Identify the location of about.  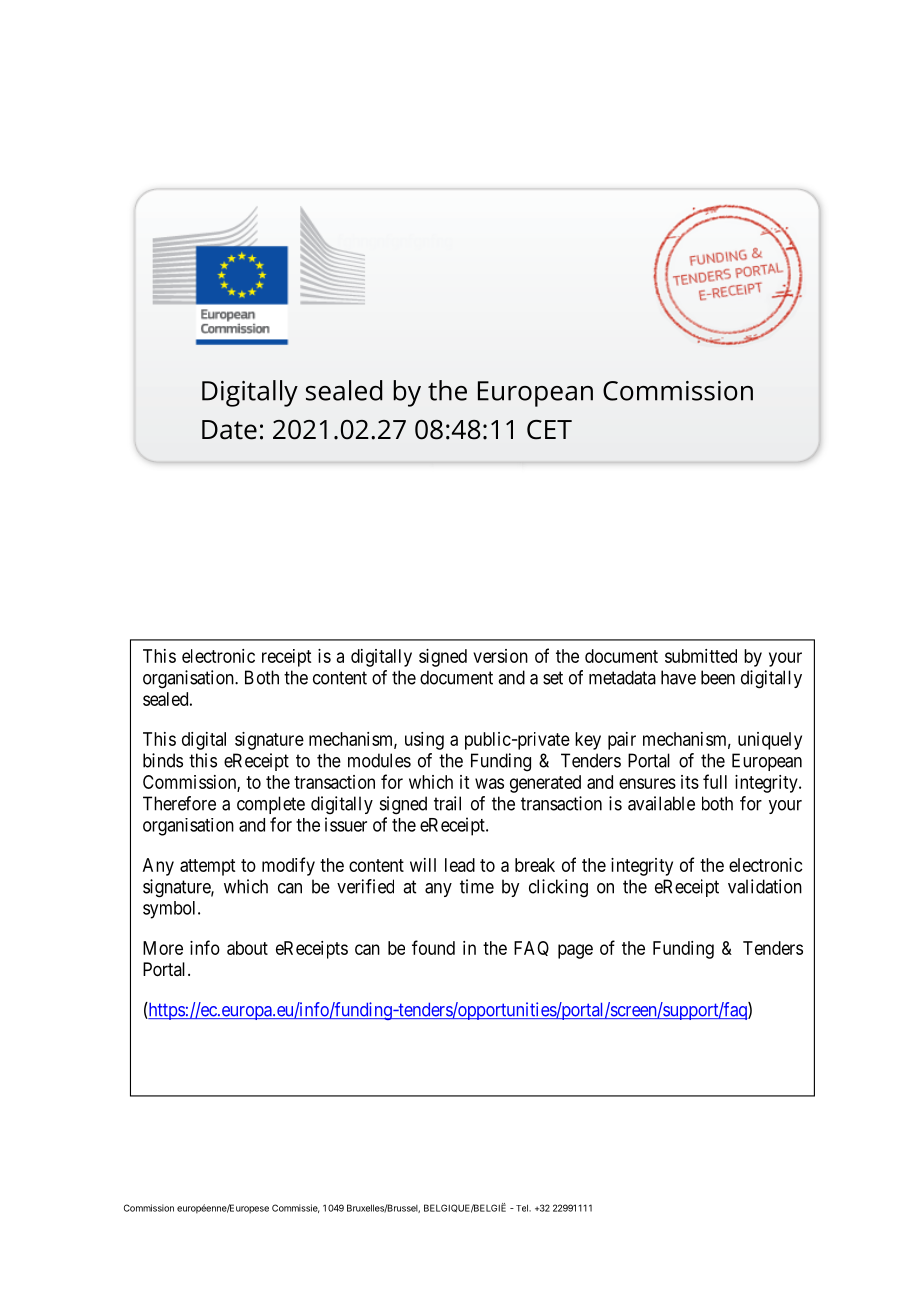
(247, 948).
